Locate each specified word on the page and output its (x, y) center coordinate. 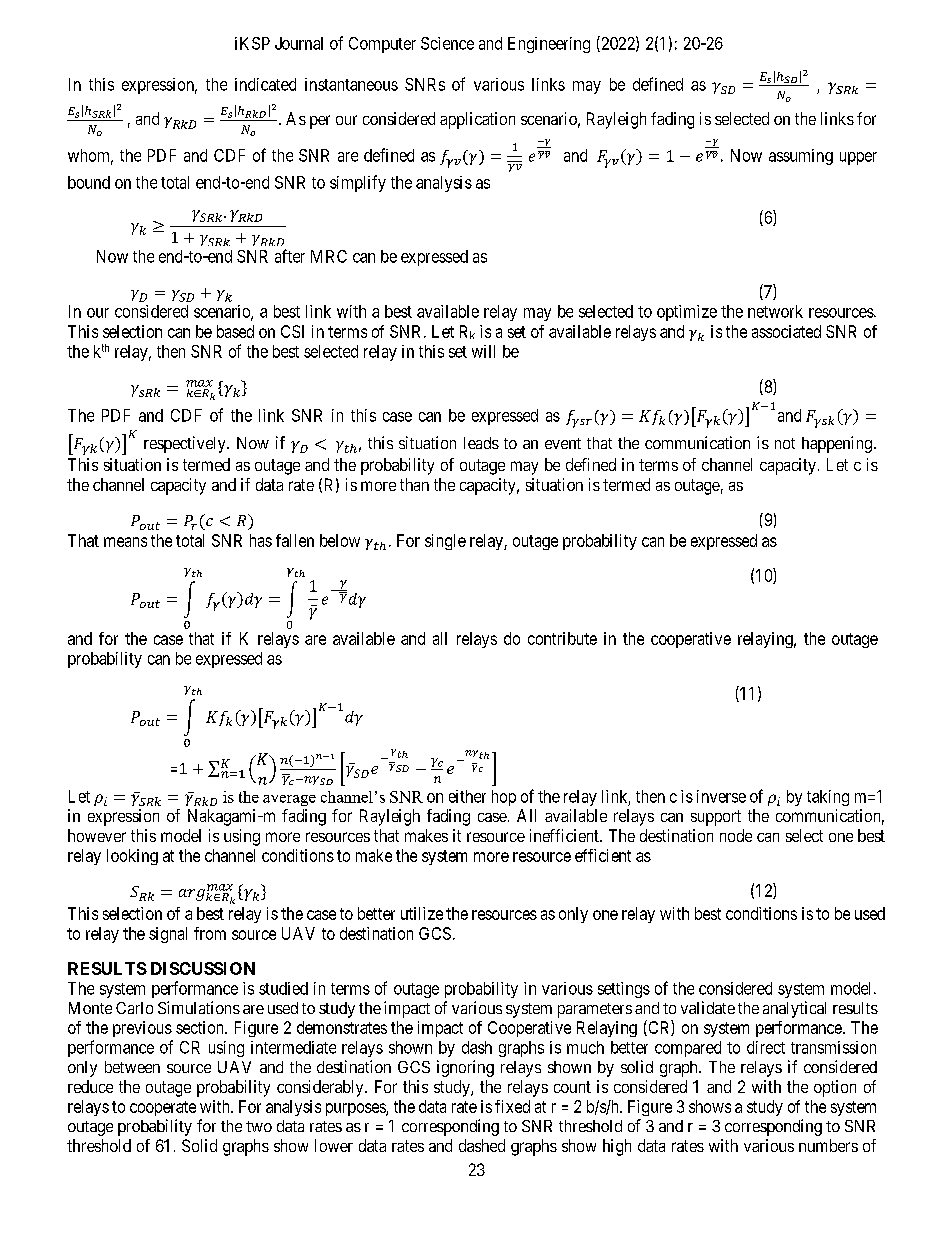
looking (132, 857)
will (483, 351)
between (132, 1067)
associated (786, 331)
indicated (265, 84)
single (445, 542)
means (125, 542)
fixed (512, 1106)
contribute (562, 638)
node (736, 835)
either (467, 796)
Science (447, 43)
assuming (801, 157)
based (235, 331)
